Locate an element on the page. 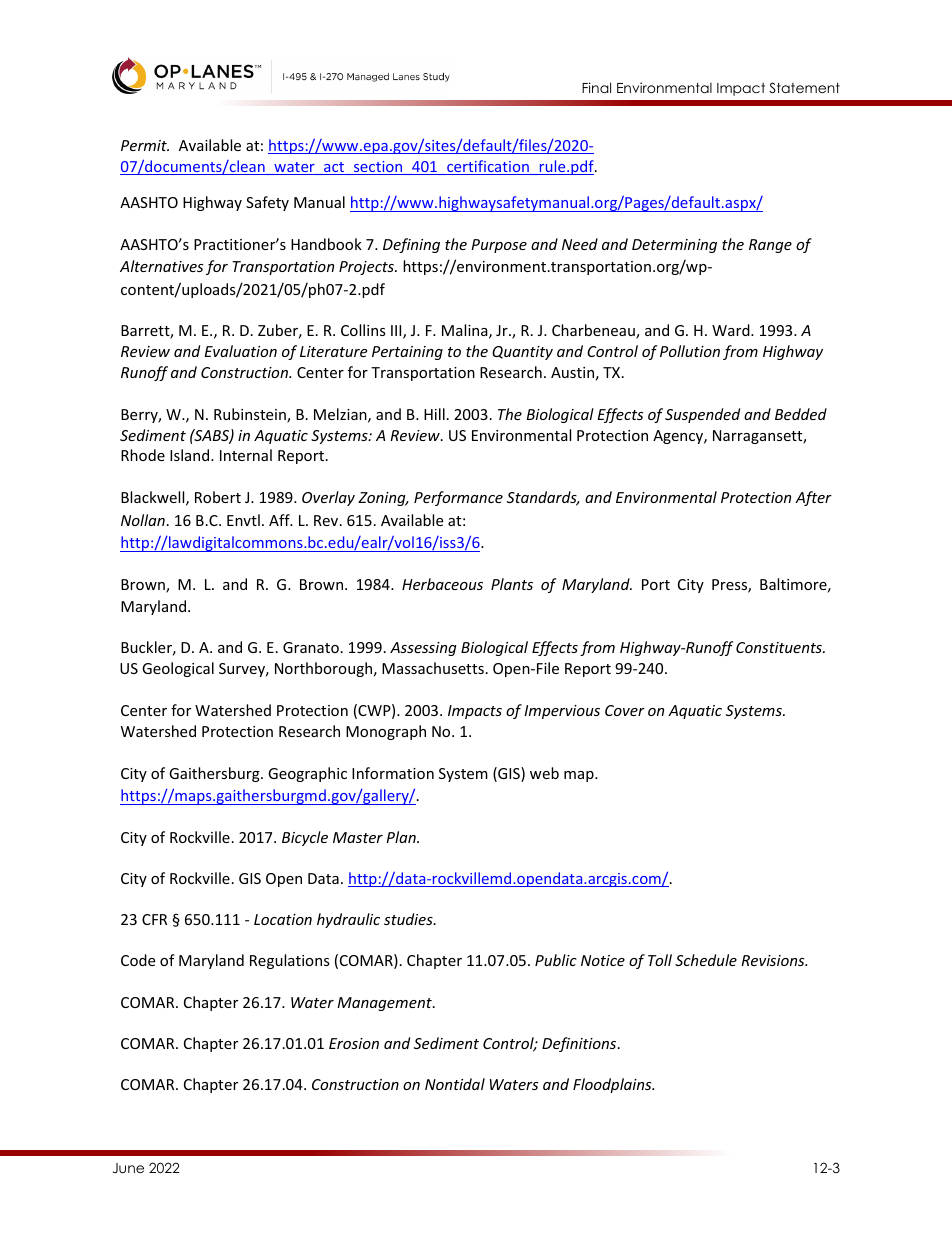  Floodplains is located at coordinates (613, 1085).
